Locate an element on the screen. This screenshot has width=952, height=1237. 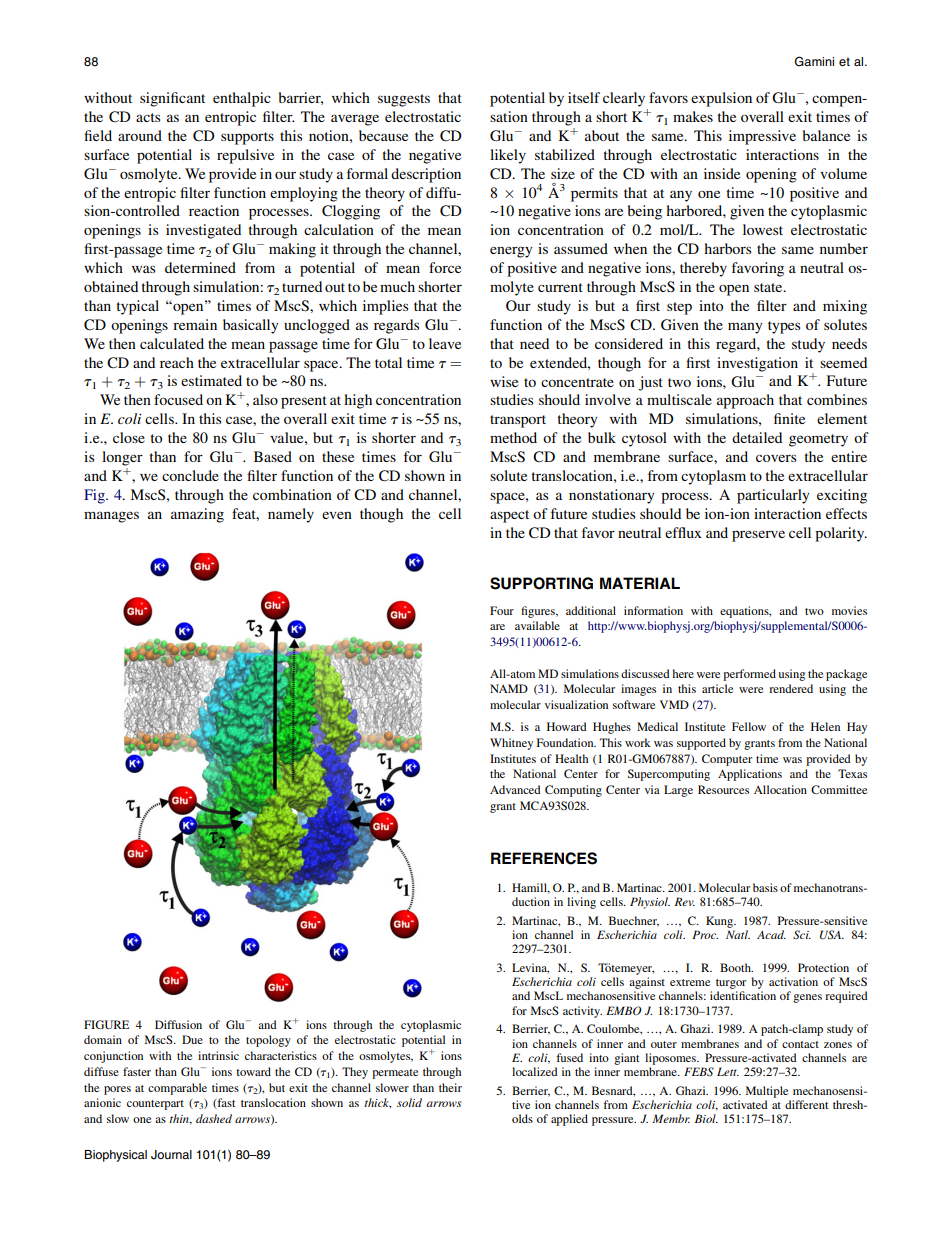
acts is located at coordinates (148, 117).
